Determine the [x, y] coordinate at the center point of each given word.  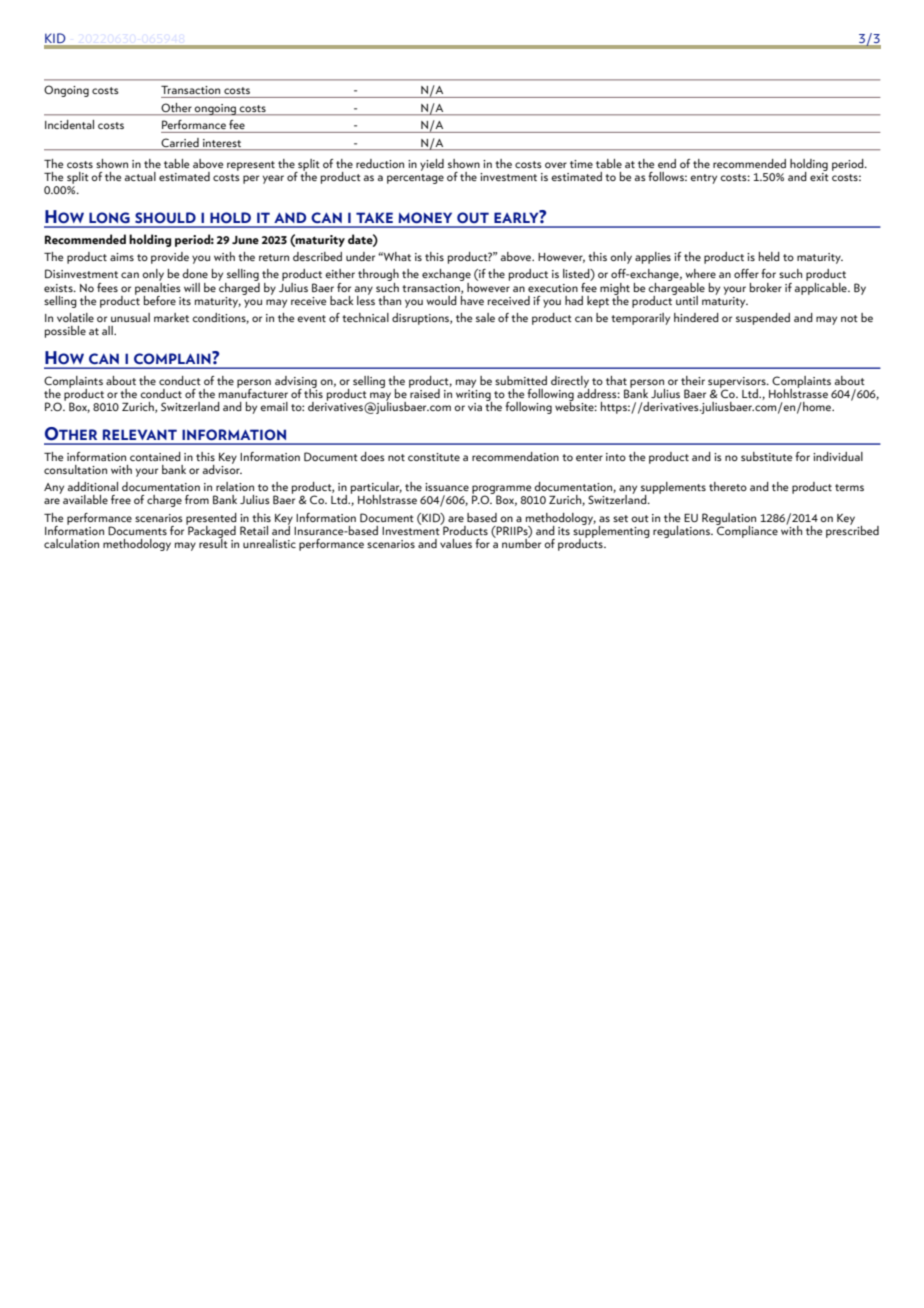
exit [819, 175]
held [769, 256]
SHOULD [165, 217]
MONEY [425, 217]
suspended [763, 319]
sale [485, 317]
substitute [766, 456]
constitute [434, 457]
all [108, 330]
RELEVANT [140, 434]
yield [432, 165]
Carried [180, 142]
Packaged [211, 531]
